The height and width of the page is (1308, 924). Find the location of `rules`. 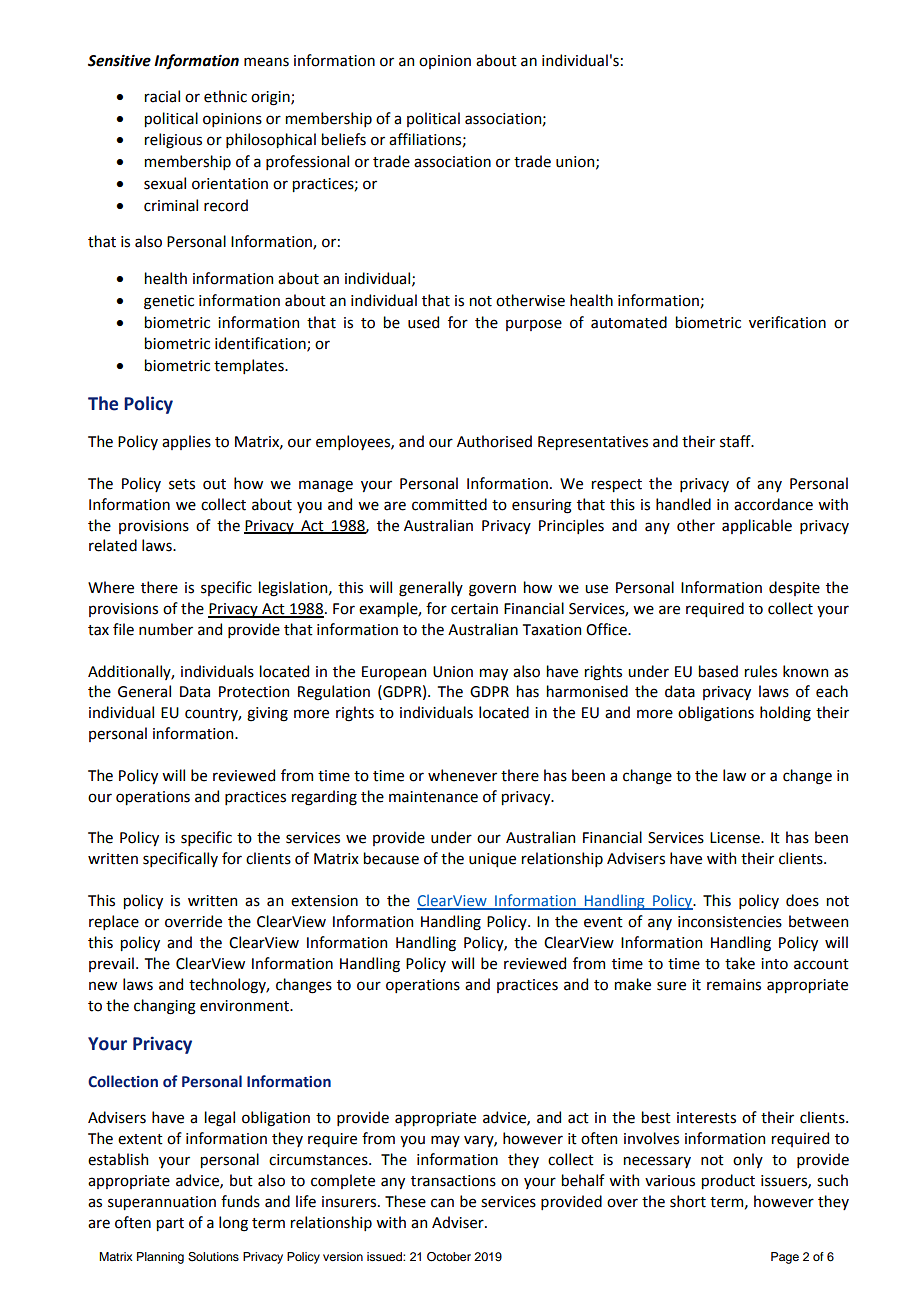

rules is located at coordinates (761, 671).
